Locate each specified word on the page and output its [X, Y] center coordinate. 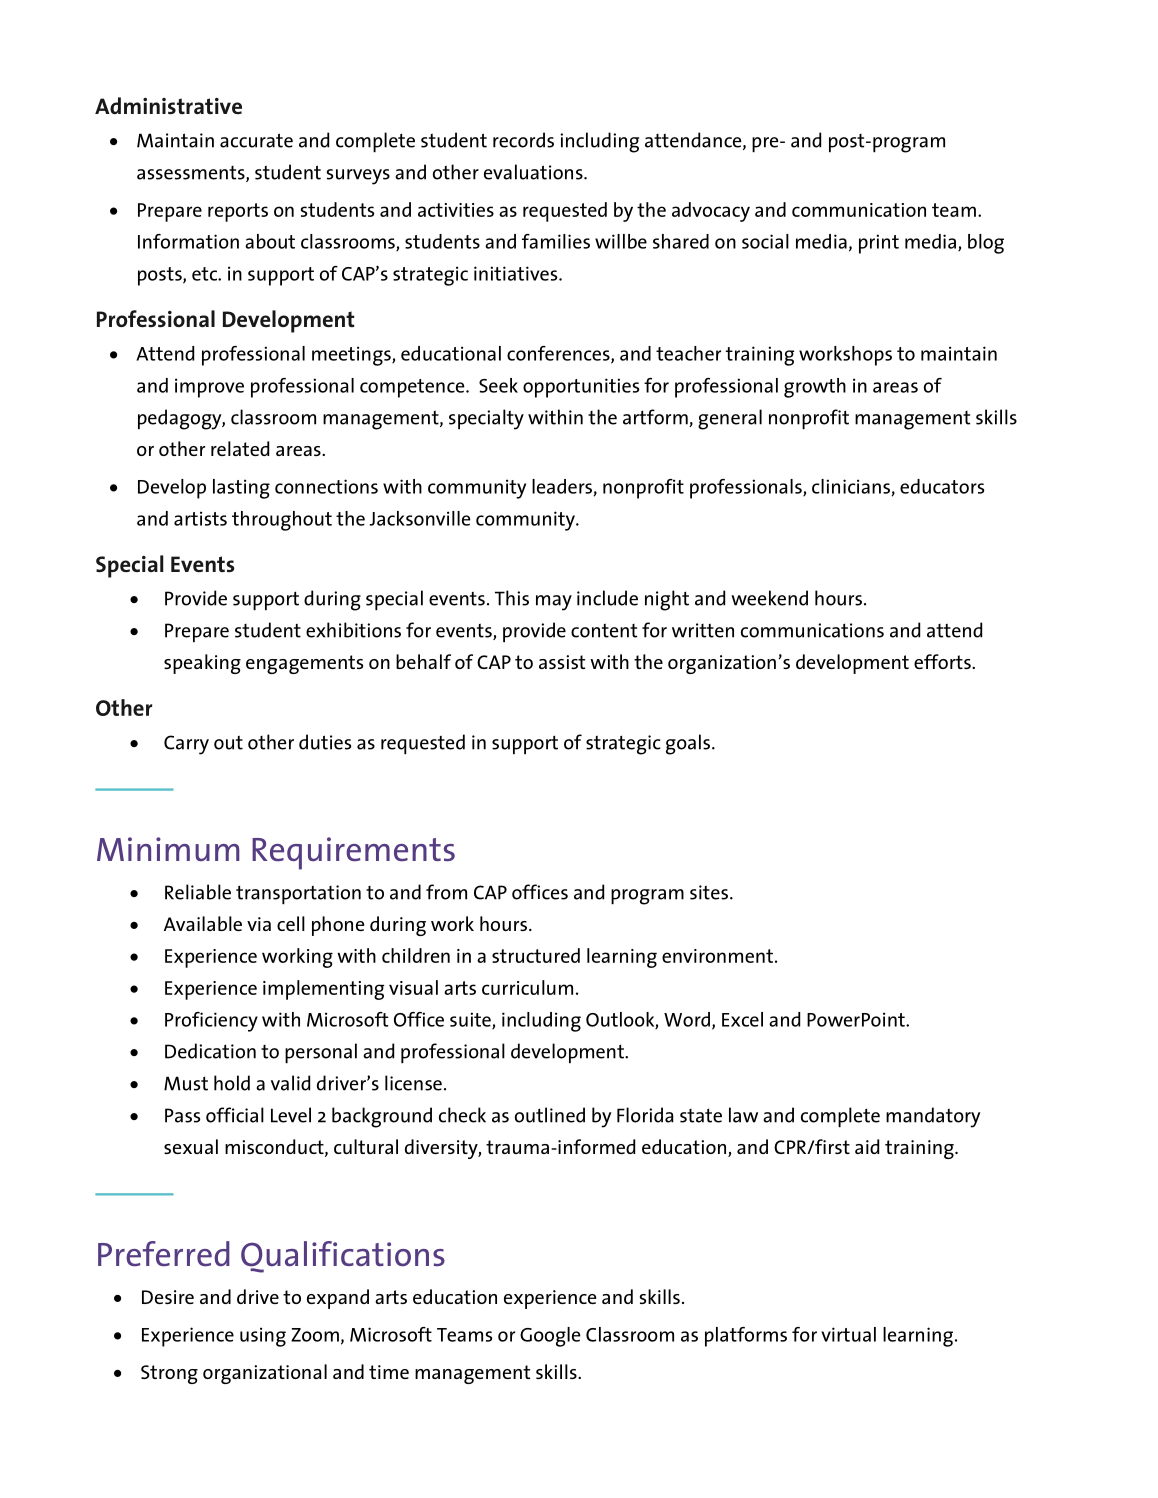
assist [562, 662]
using [263, 1337]
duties [325, 742]
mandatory [933, 1117]
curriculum [527, 987]
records [523, 140]
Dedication [210, 1051]
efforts [943, 661]
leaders [563, 487]
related [240, 448]
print [879, 244]
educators [942, 486]
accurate [256, 140]
